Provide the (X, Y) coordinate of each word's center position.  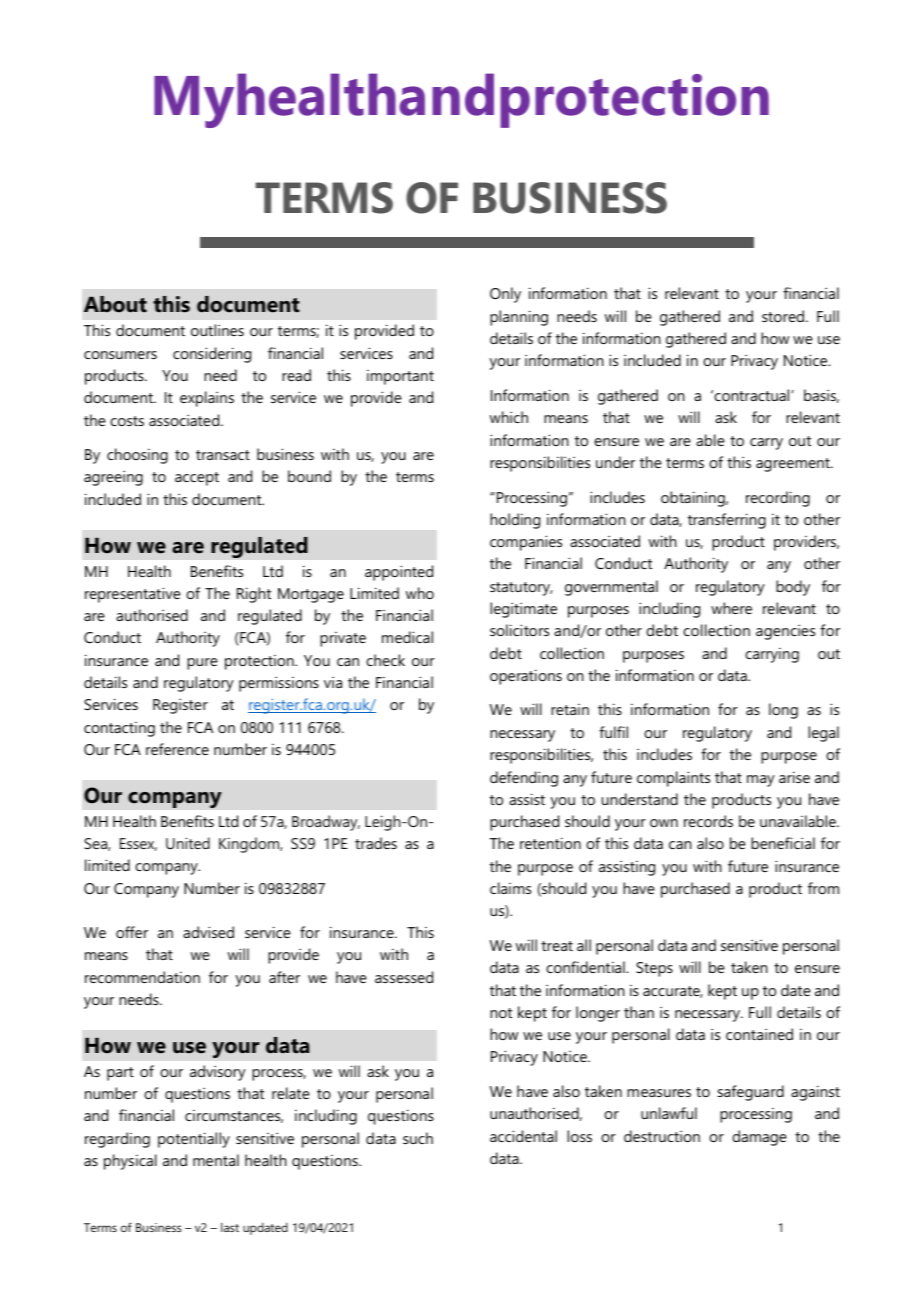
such (418, 1138)
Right (254, 595)
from (823, 888)
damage (759, 1138)
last (230, 1227)
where (731, 608)
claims (510, 888)
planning (519, 318)
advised (208, 932)
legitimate (523, 610)
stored (783, 316)
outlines (217, 330)
